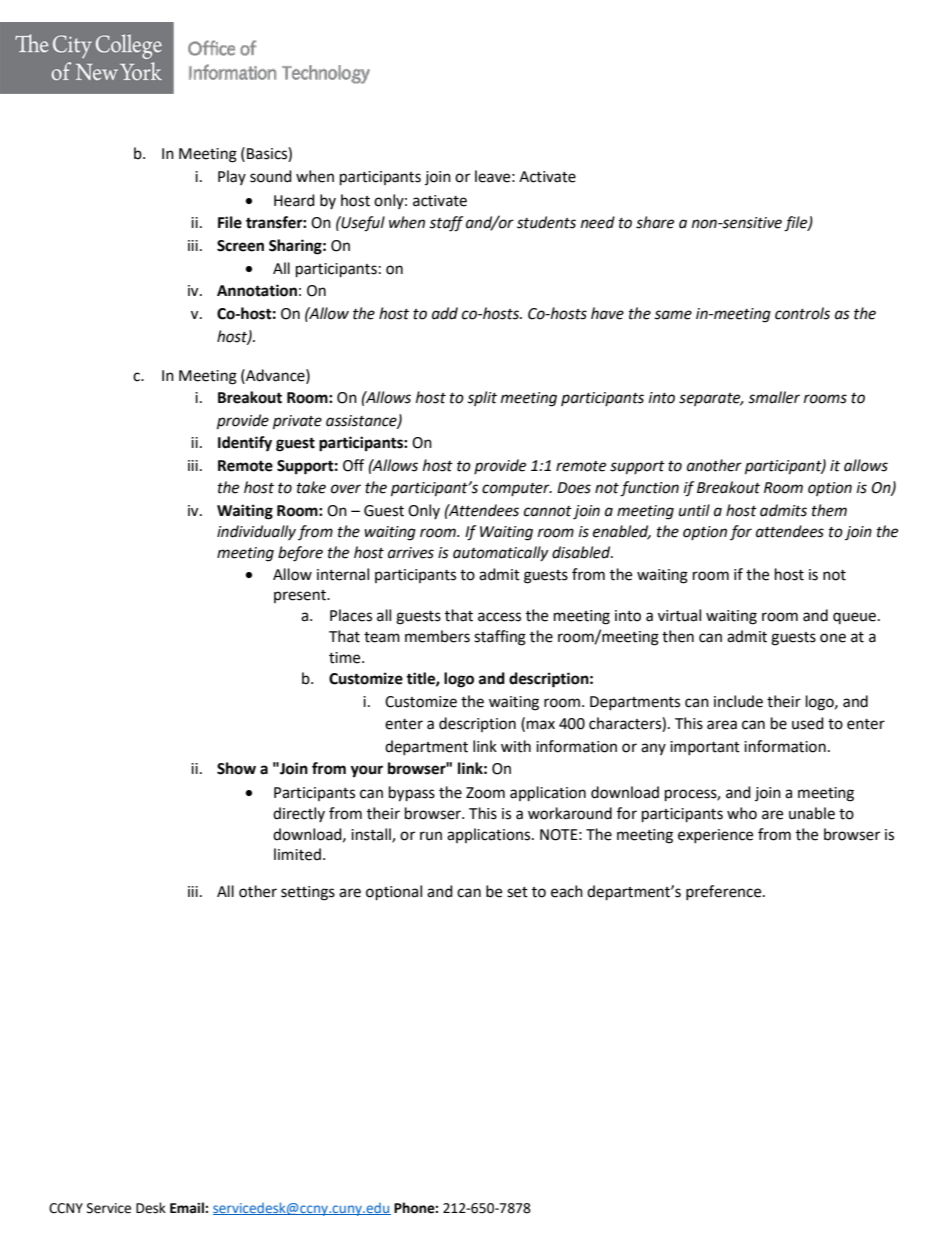 The image size is (952, 1233). Describe the element at coordinates (546, 222) in the document. I see `students` at that location.
